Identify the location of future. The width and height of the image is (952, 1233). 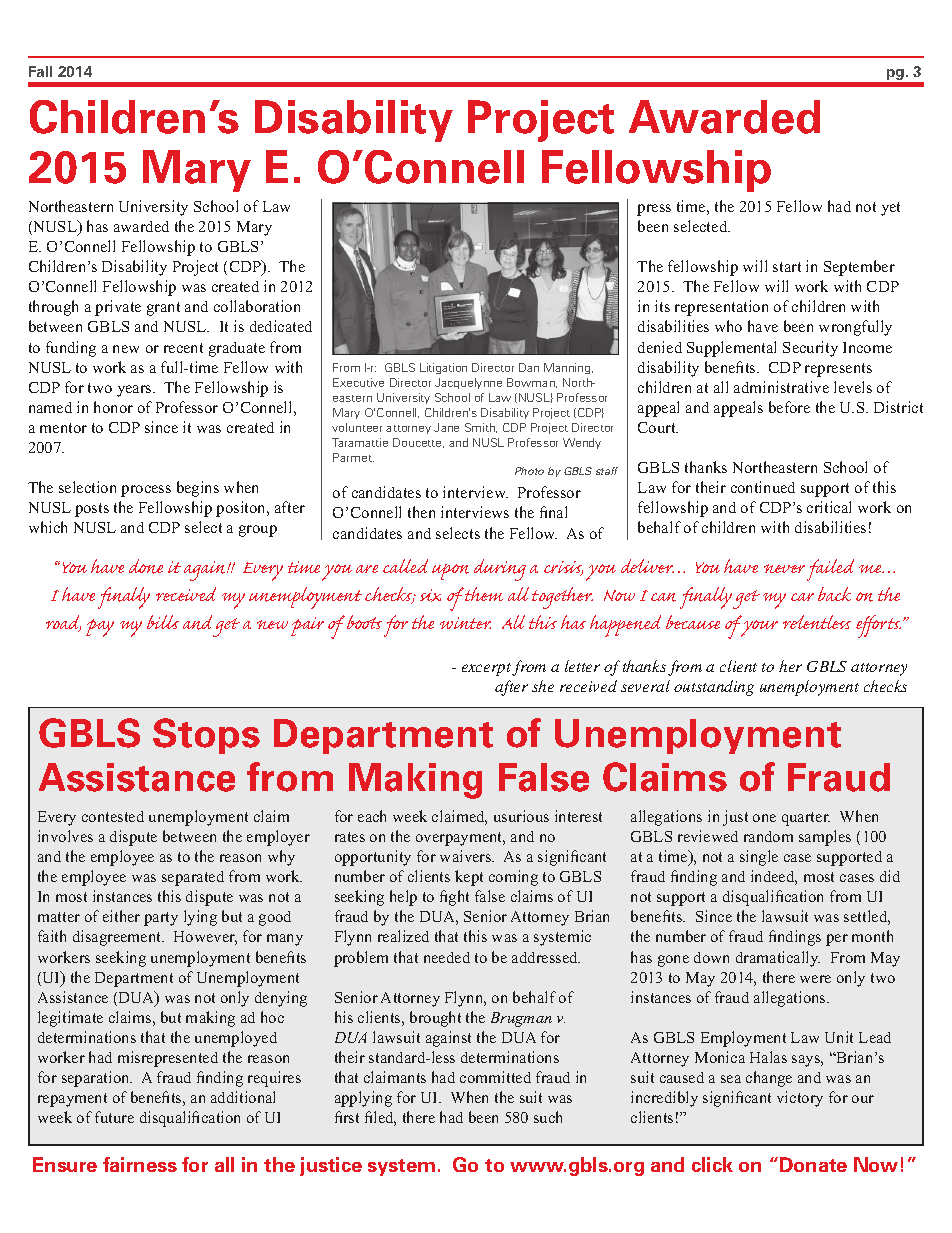
(114, 1117).
